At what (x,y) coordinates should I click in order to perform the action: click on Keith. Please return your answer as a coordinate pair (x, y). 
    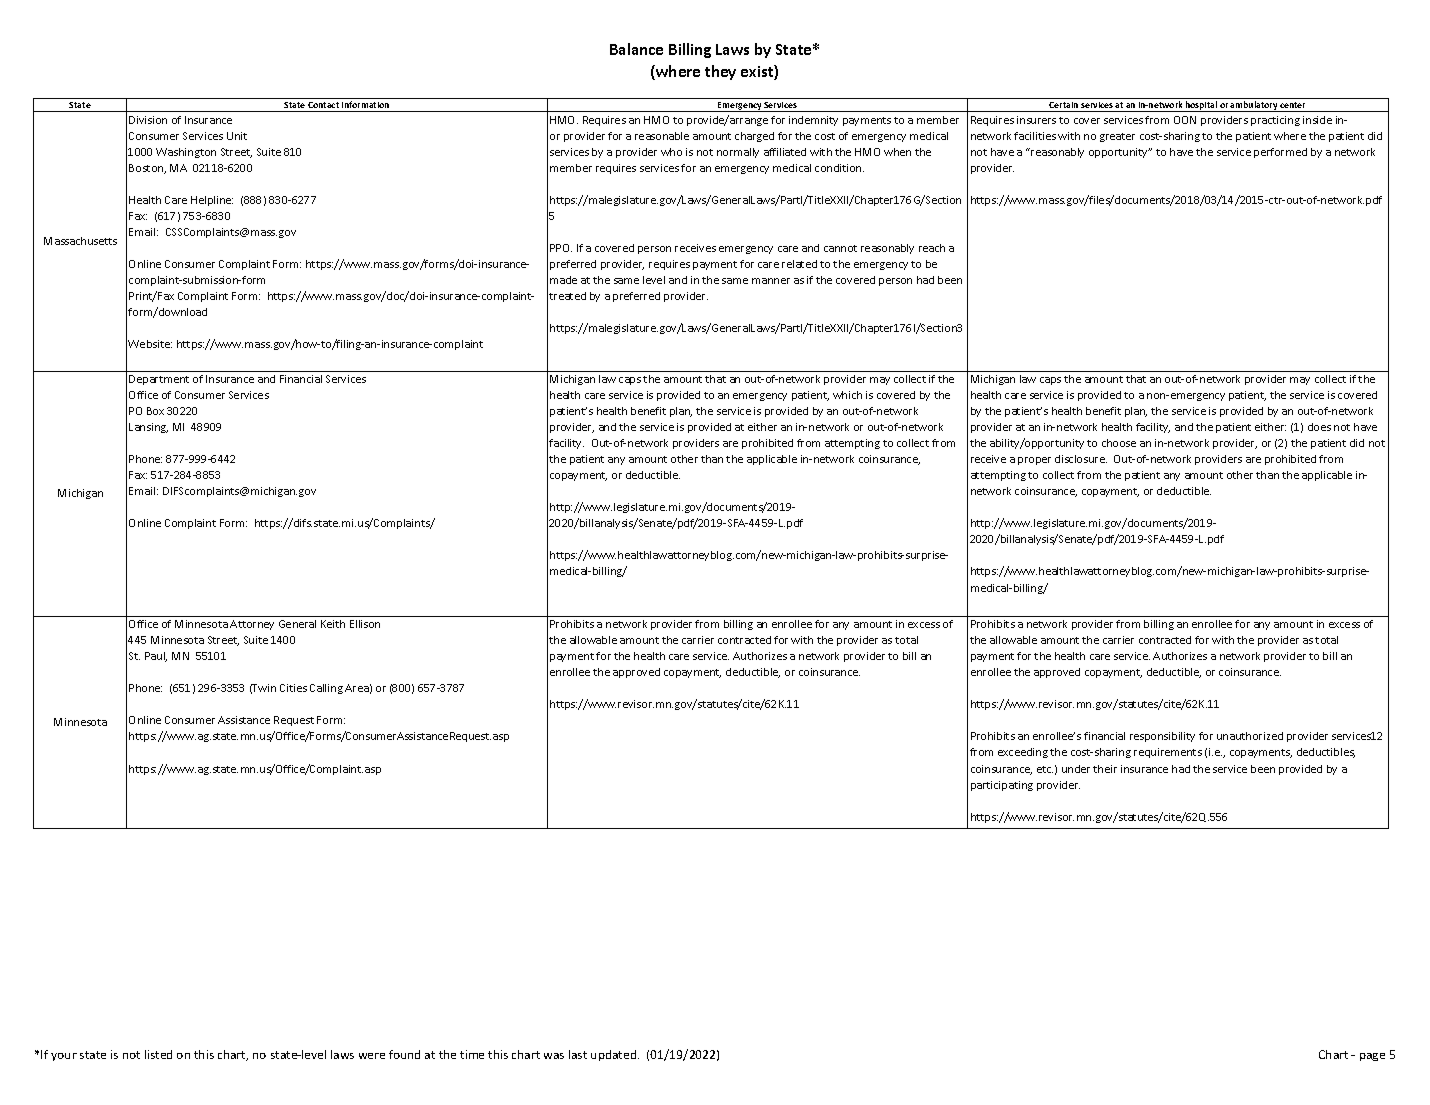
    Looking at the image, I should click on (333, 624).
